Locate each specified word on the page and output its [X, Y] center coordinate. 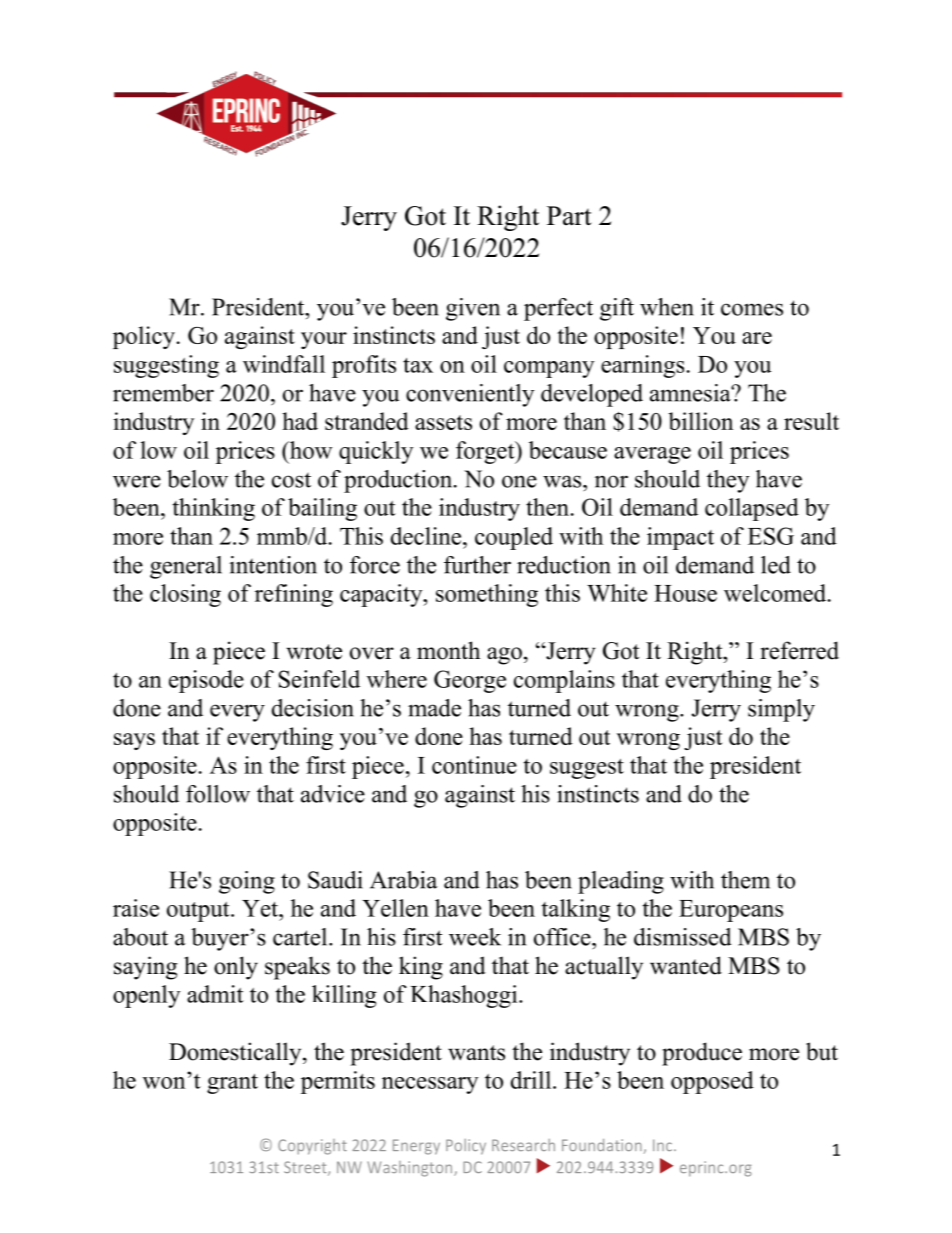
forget [486, 452]
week [475, 937]
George [470, 681]
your [324, 340]
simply [781, 710]
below [197, 479]
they [728, 481]
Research [523, 1145]
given [473, 309]
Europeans [731, 911]
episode [206, 681]
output [199, 912]
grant [232, 1084]
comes [752, 309]
